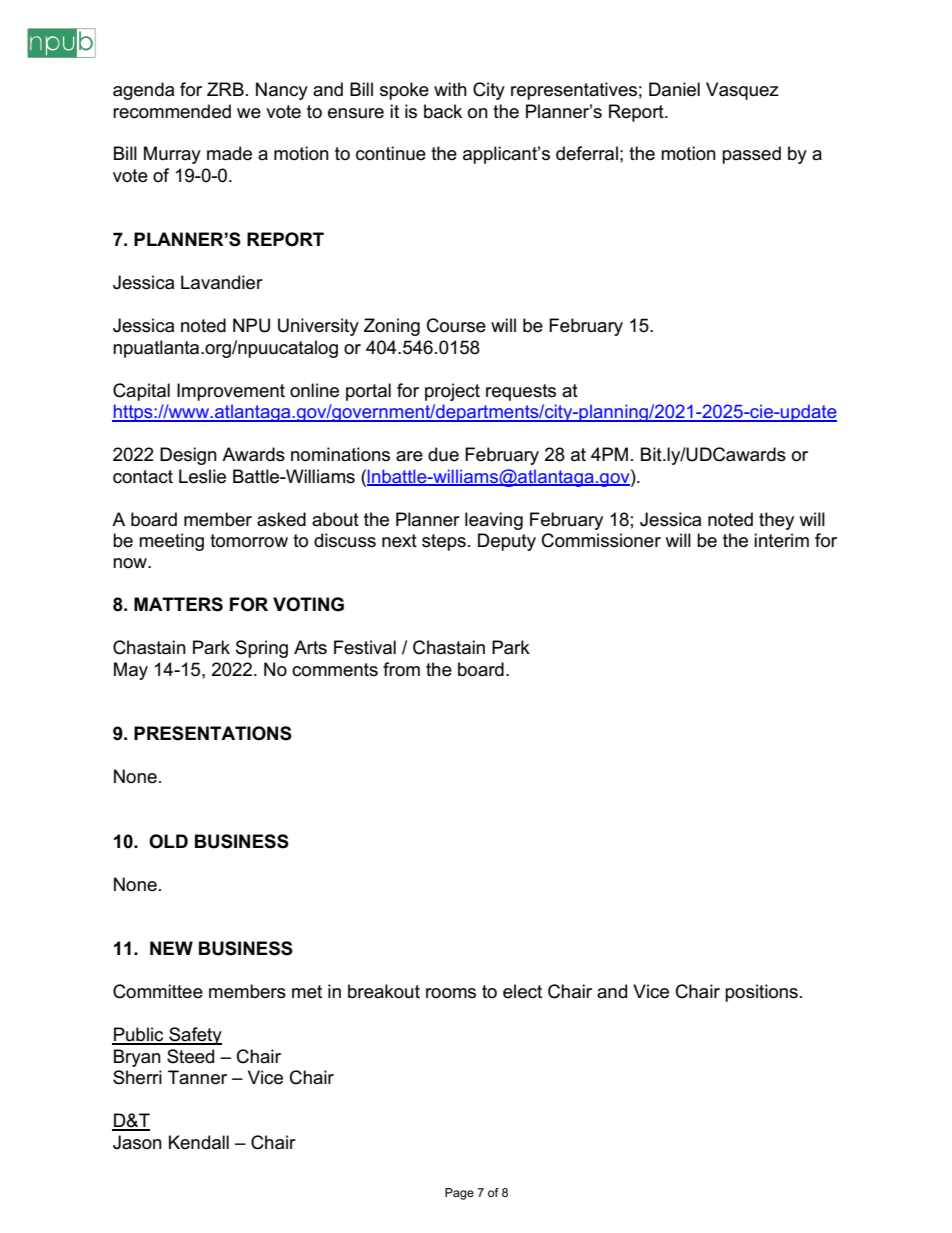 This screenshot has width=952, height=1233. I want to click on interim, so click(781, 540).
